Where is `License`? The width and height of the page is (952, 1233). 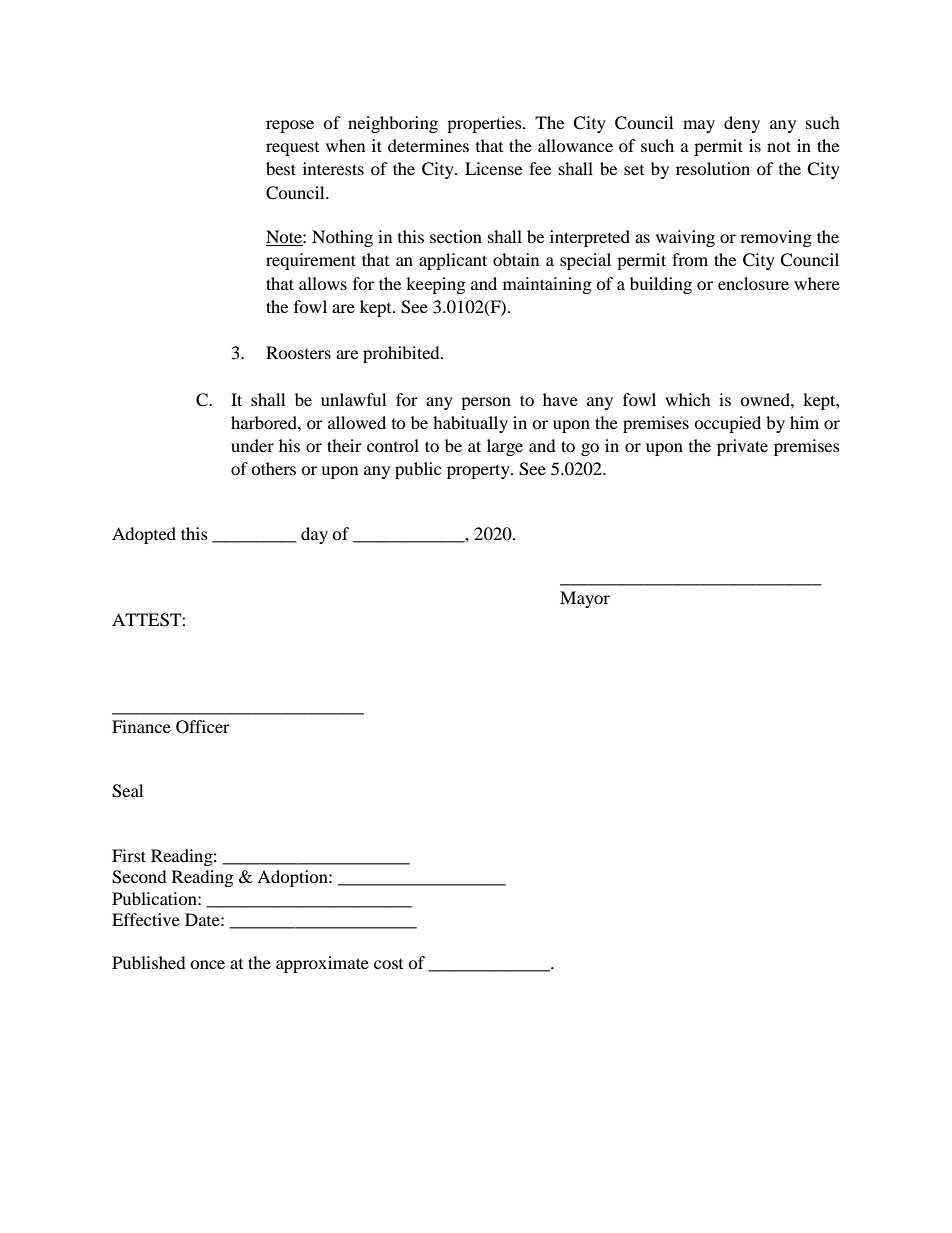 License is located at coordinates (493, 168).
